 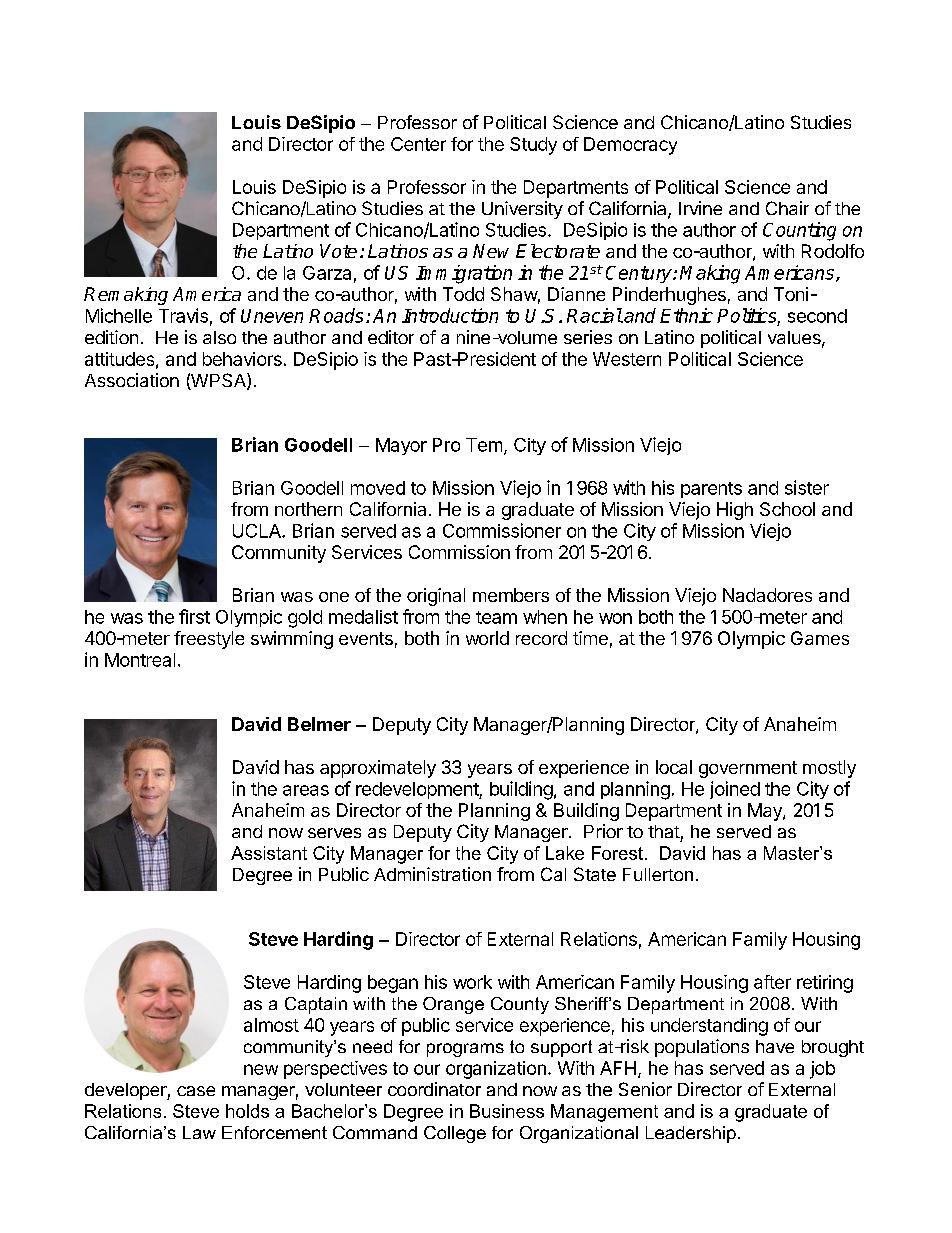 I want to click on redevelopment, so click(x=418, y=790).
